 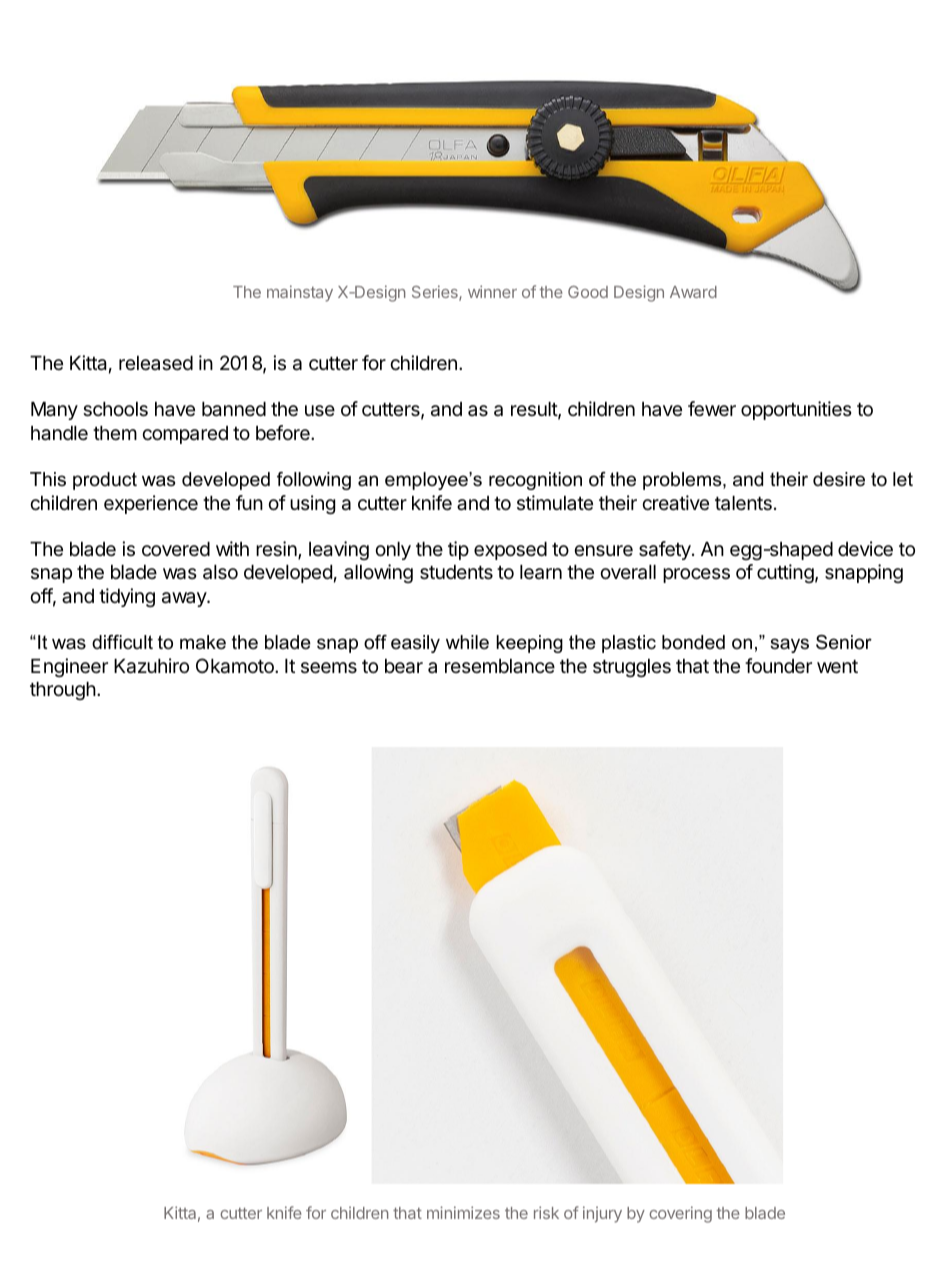 What do you see at coordinates (785, 573) in the document?
I see `cutting` at bounding box center [785, 573].
